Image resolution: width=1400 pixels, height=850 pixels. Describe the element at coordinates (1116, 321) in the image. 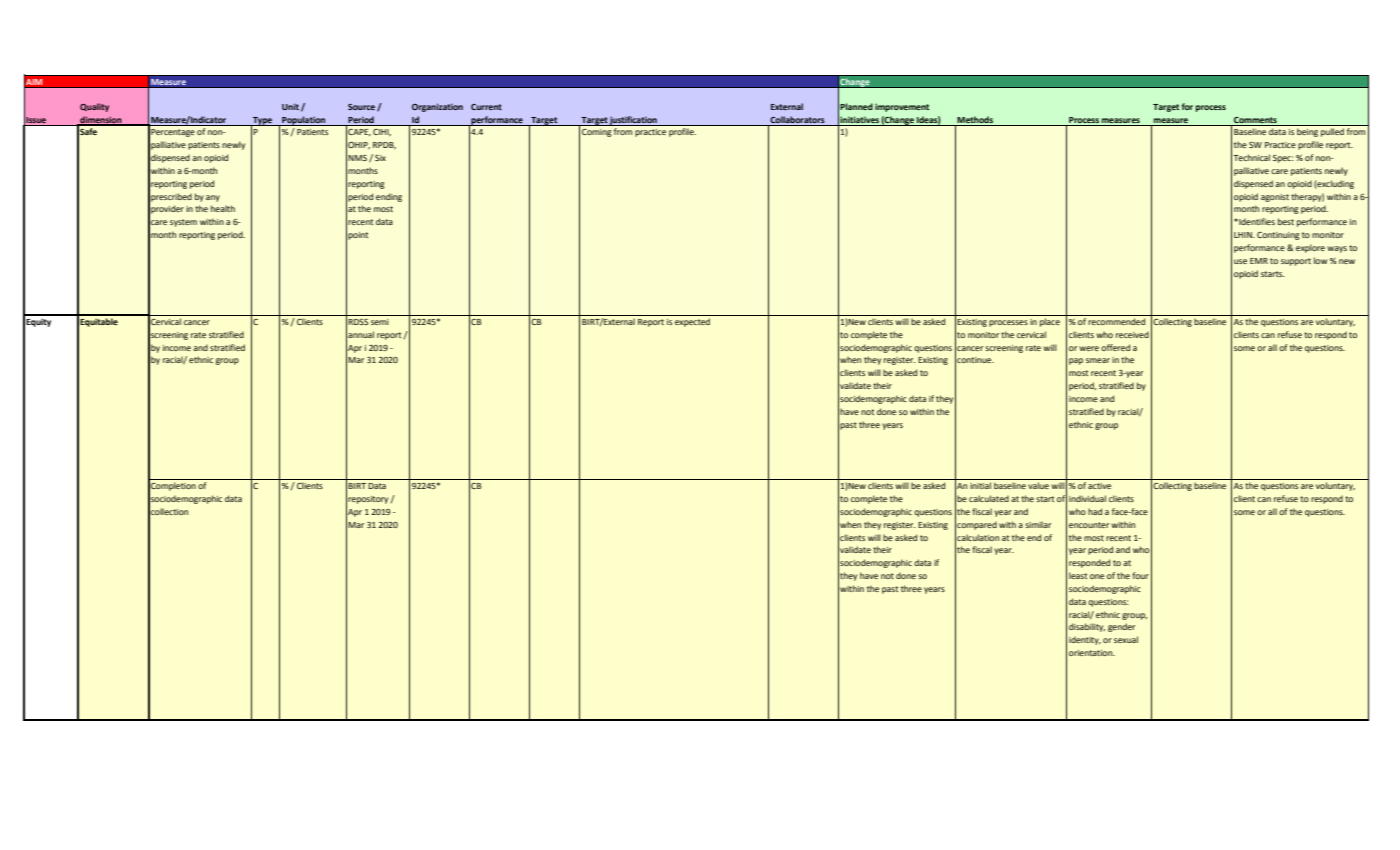

I see `recommended` at that location.
